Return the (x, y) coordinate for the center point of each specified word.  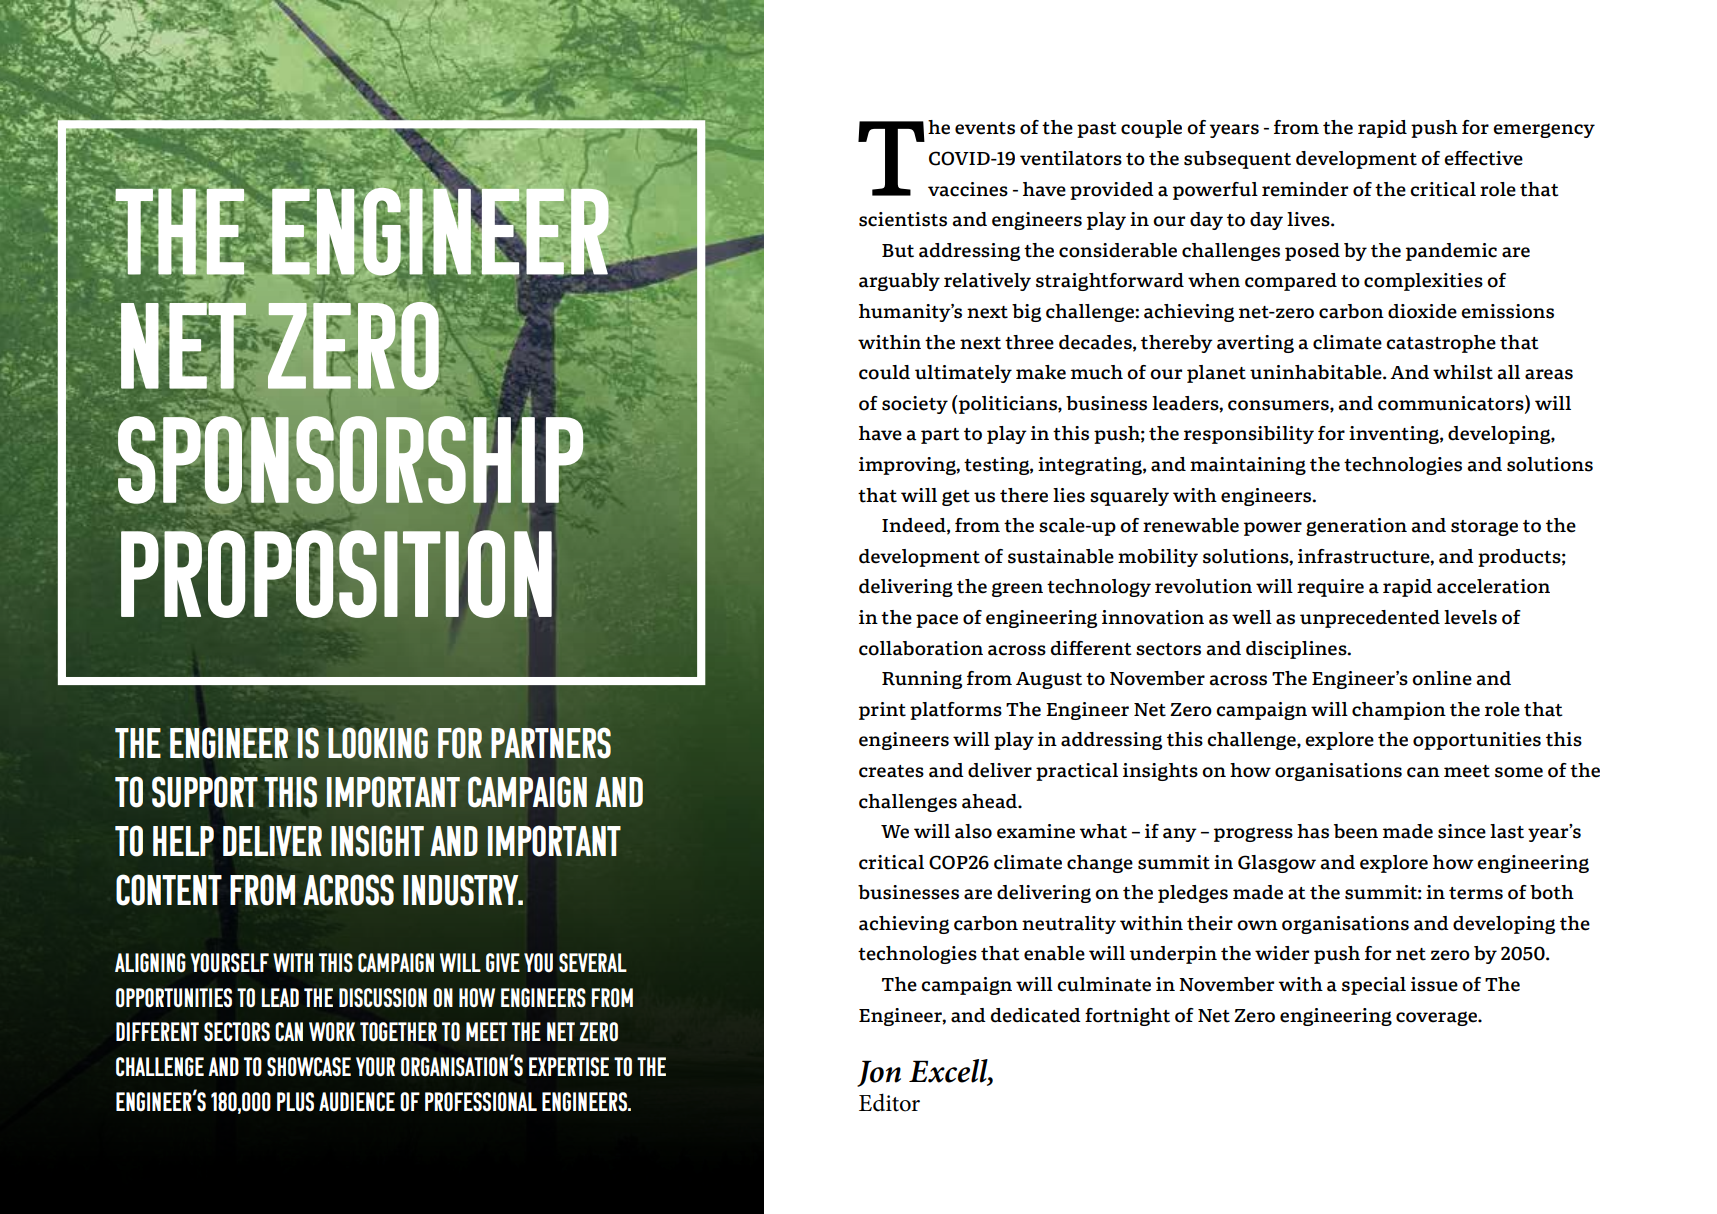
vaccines (968, 189)
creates (891, 771)
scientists (903, 219)
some (1519, 772)
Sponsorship (351, 460)
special (1374, 986)
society (915, 405)
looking (378, 743)
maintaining (1248, 466)
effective (1483, 158)
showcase (309, 1067)
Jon (879, 1073)
